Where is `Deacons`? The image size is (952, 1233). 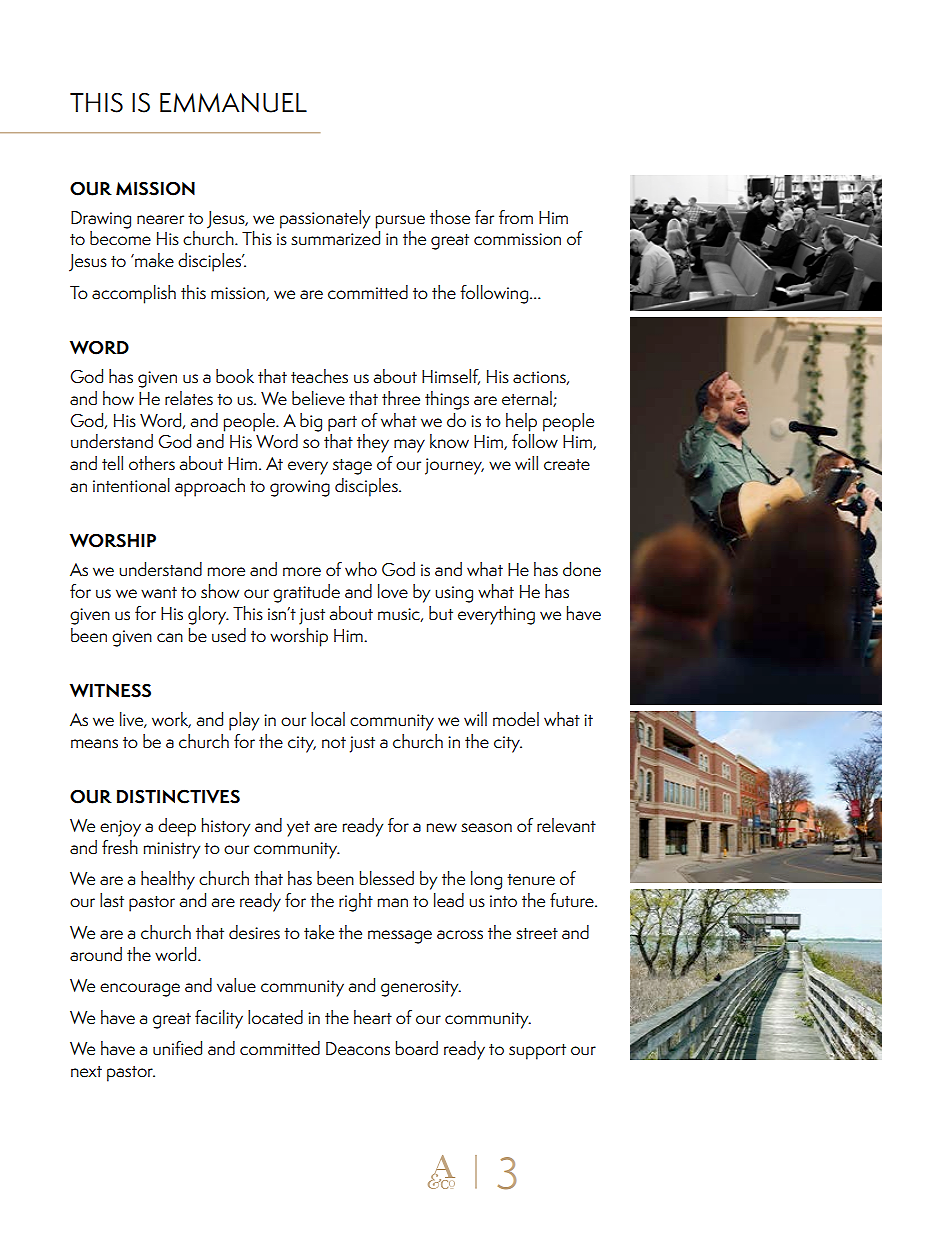 Deacons is located at coordinates (358, 1049).
